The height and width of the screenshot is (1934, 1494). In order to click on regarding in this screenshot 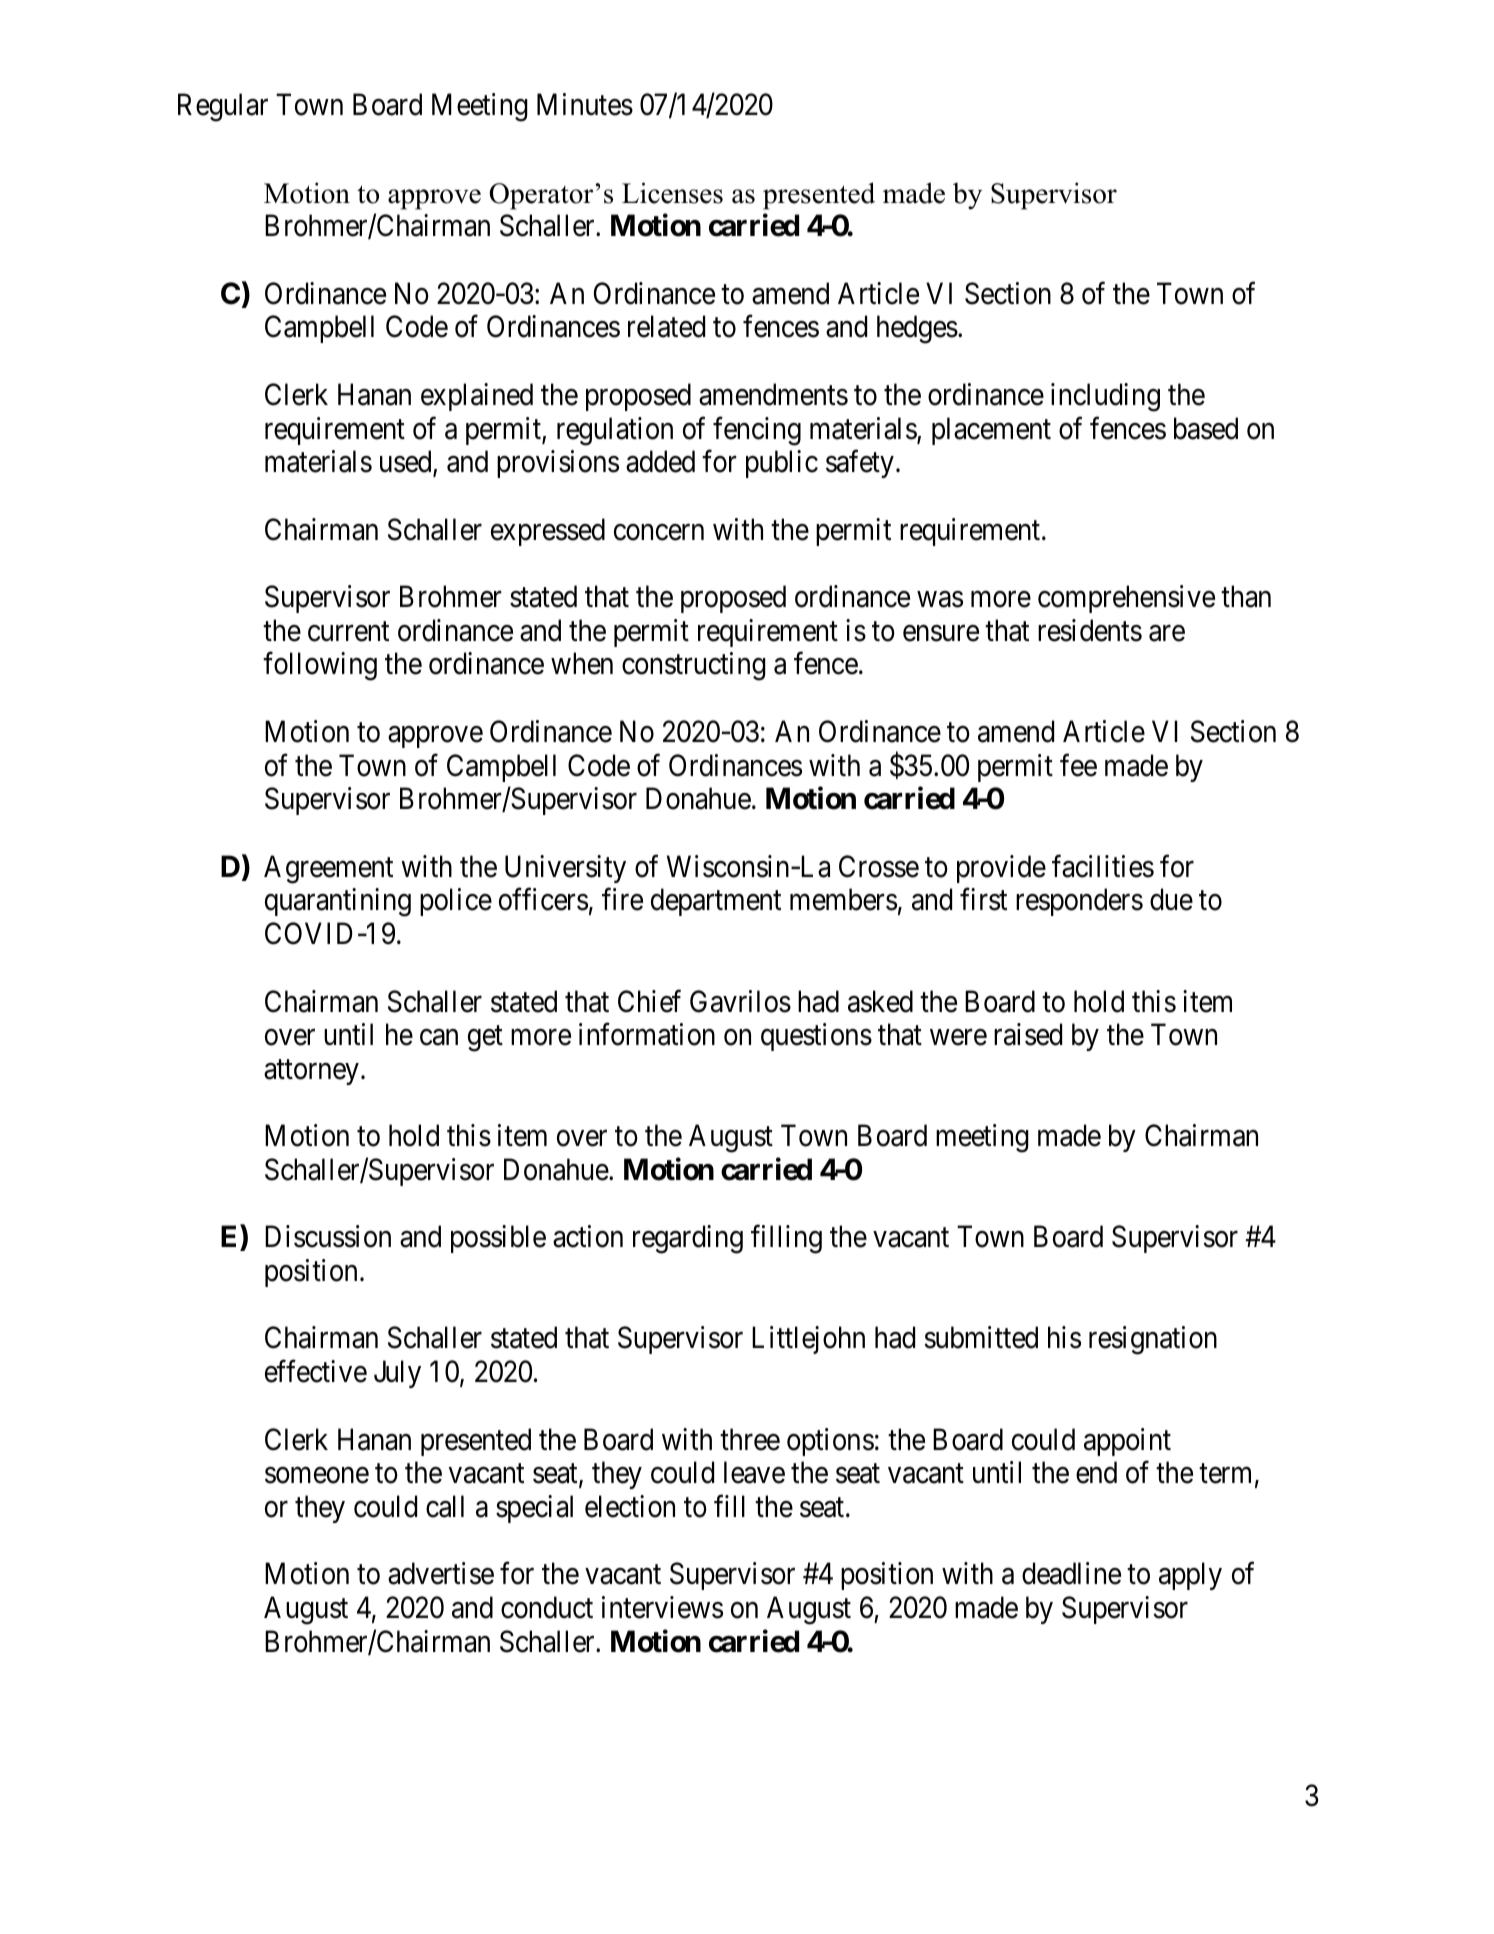, I will do `click(688, 1239)`.
